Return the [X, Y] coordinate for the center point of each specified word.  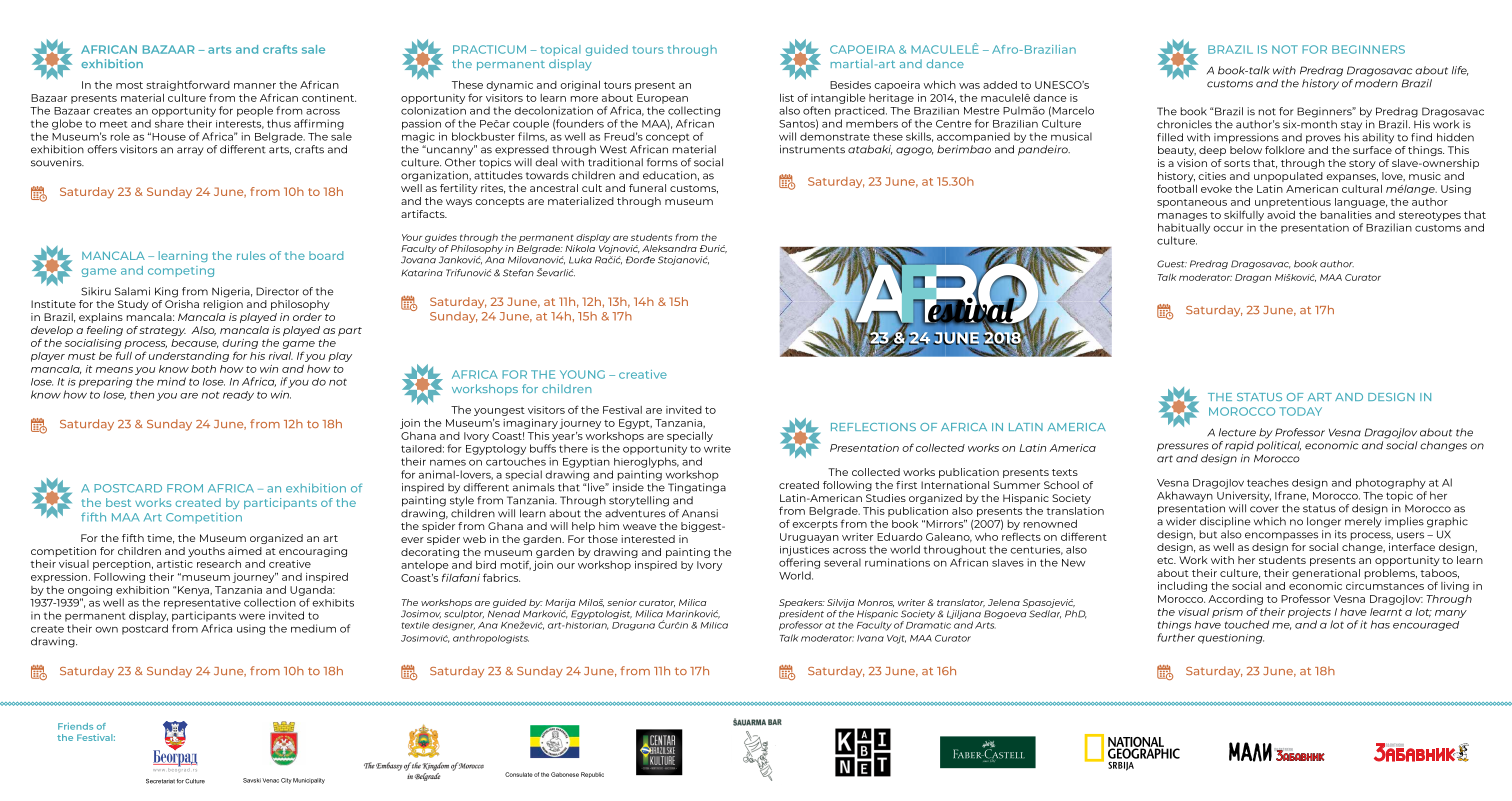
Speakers [802, 603]
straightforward [188, 85]
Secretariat [160, 781]
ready [238, 396]
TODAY [1300, 411]
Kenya [194, 591]
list [787, 98]
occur [1228, 229]
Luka [580, 260]
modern [1376, 83]
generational [1326, 574]
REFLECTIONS [873, 427]
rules [251, 255]
